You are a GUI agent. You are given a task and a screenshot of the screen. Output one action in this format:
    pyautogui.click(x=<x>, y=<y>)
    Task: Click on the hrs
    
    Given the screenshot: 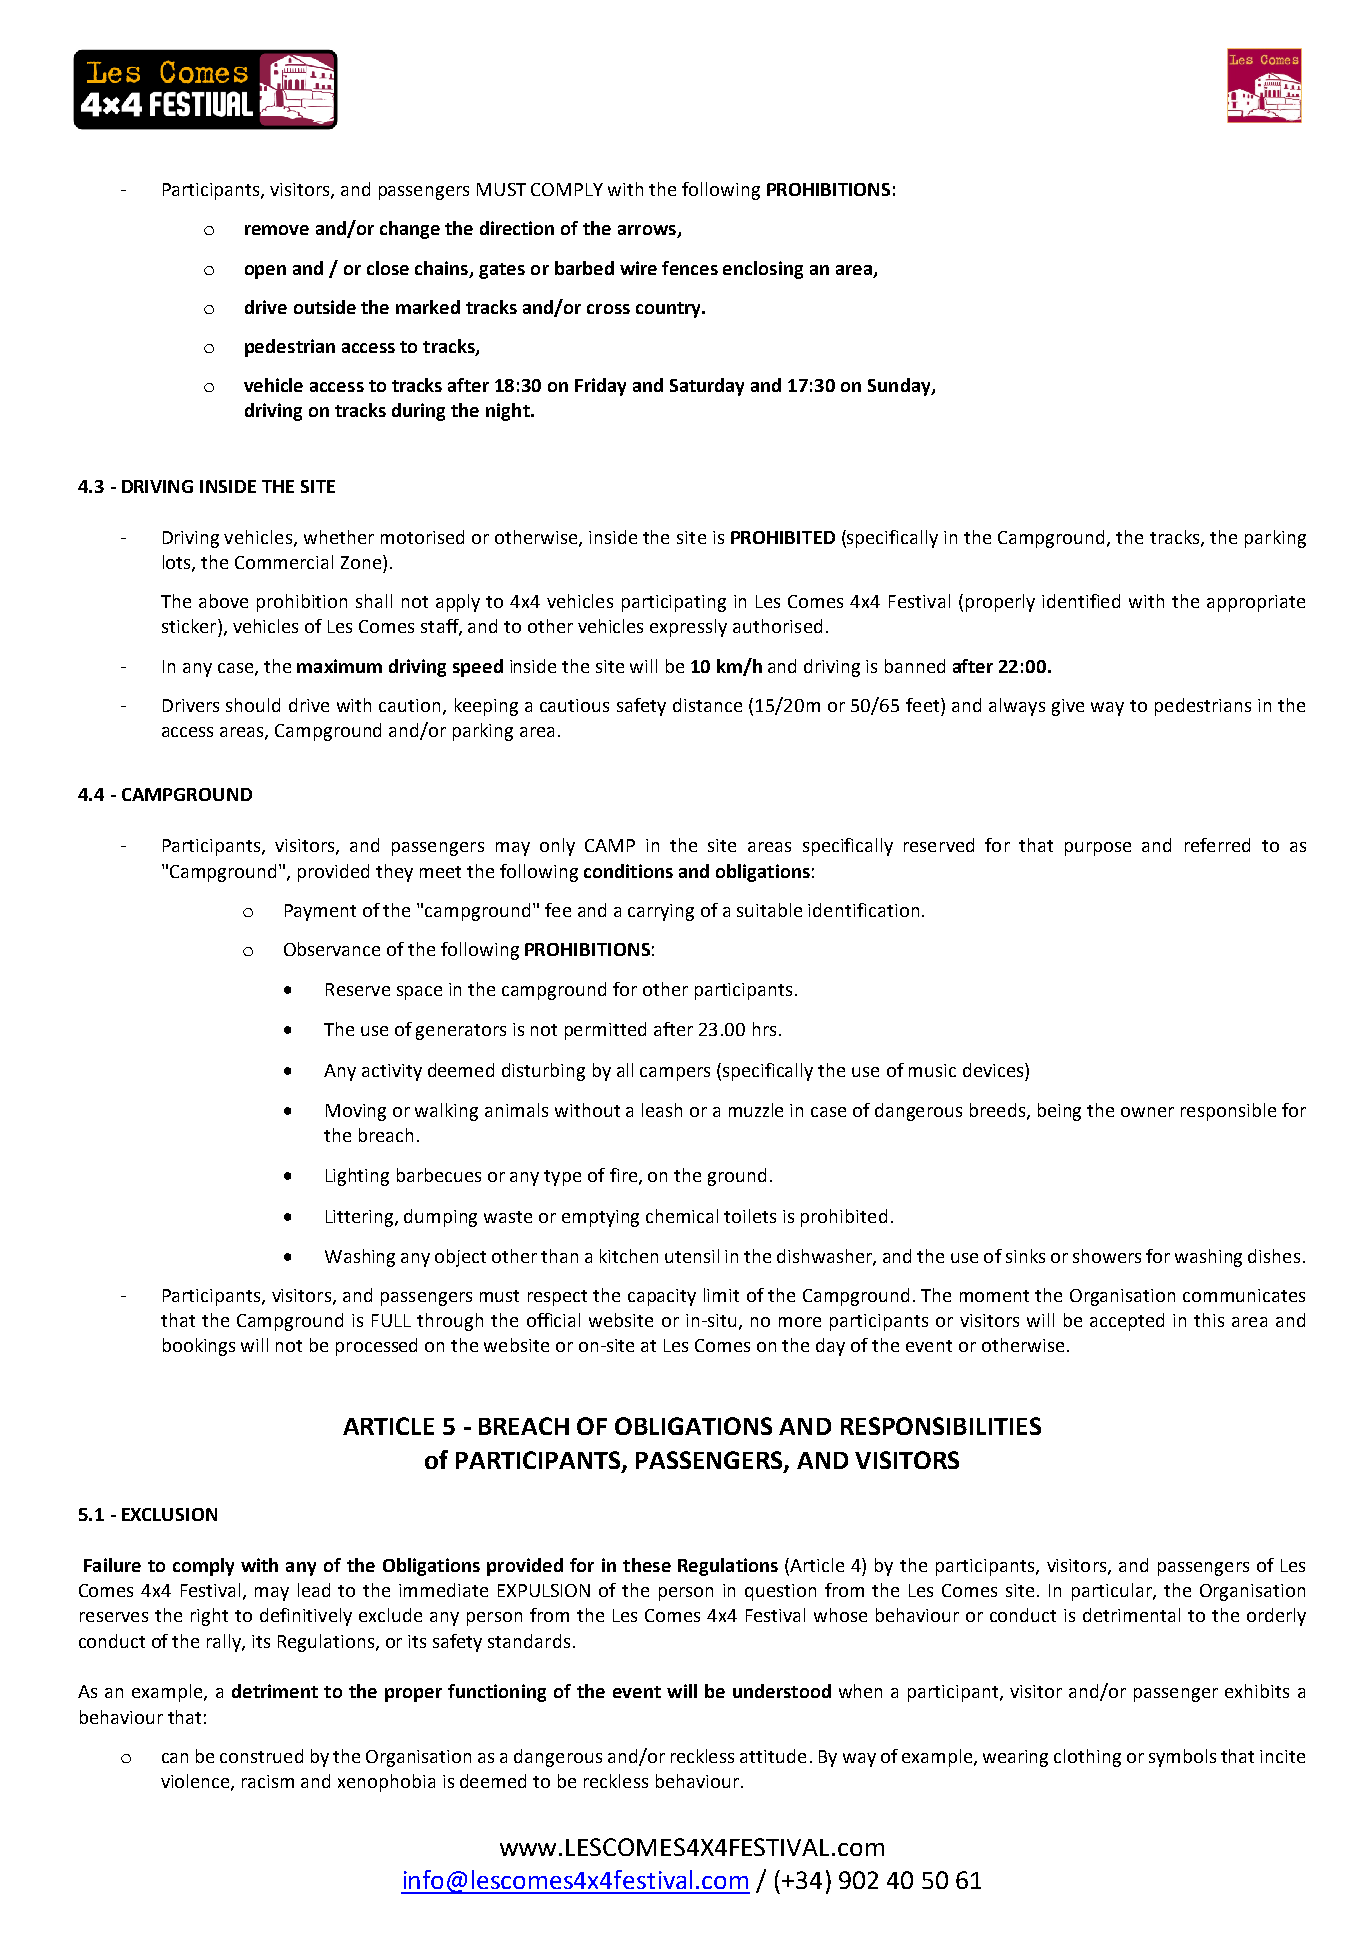 What is the action you would take?
    pyautogui.click(x=764, y=1029)
